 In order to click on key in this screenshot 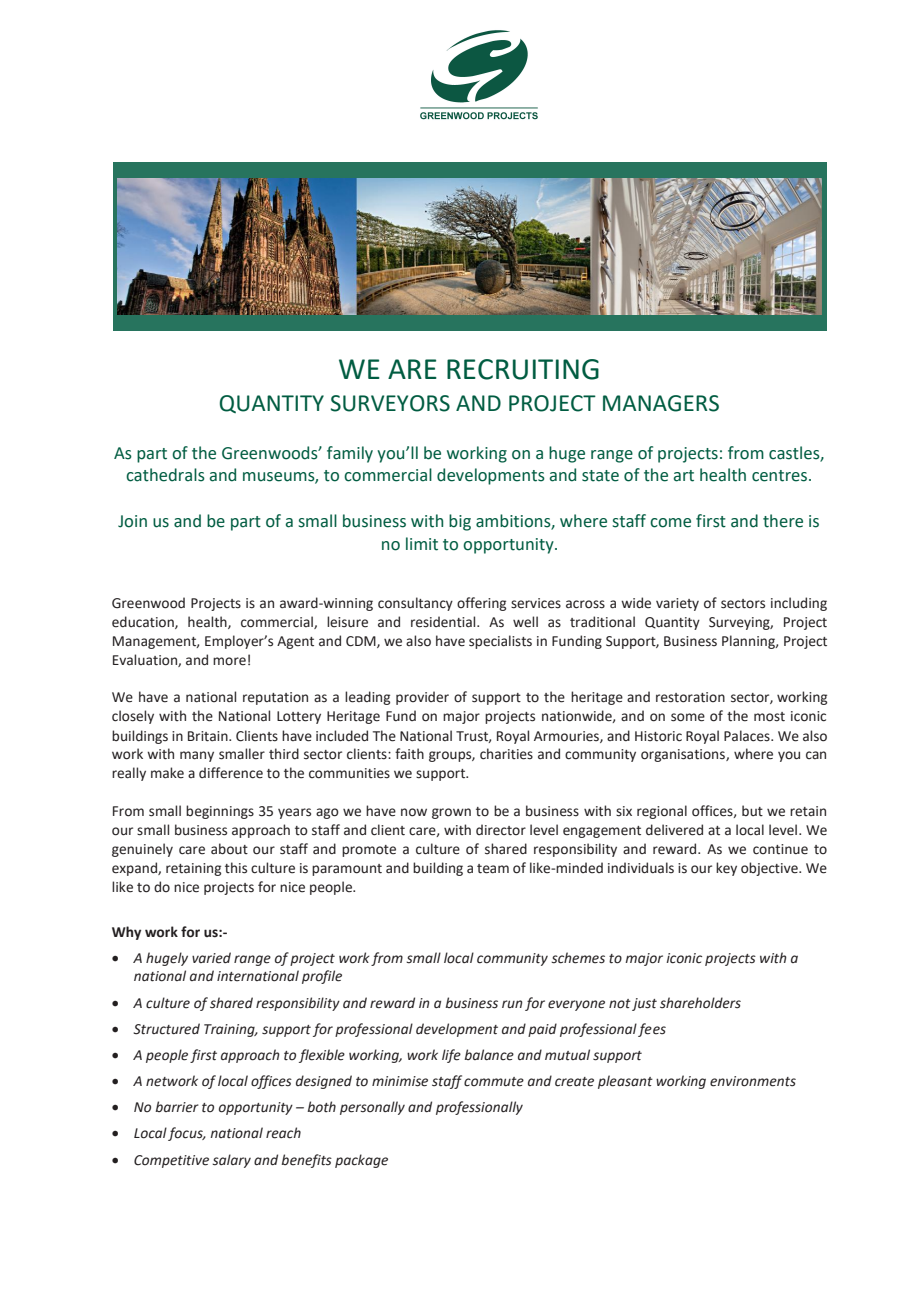, I will do `click(726, 869)`.
